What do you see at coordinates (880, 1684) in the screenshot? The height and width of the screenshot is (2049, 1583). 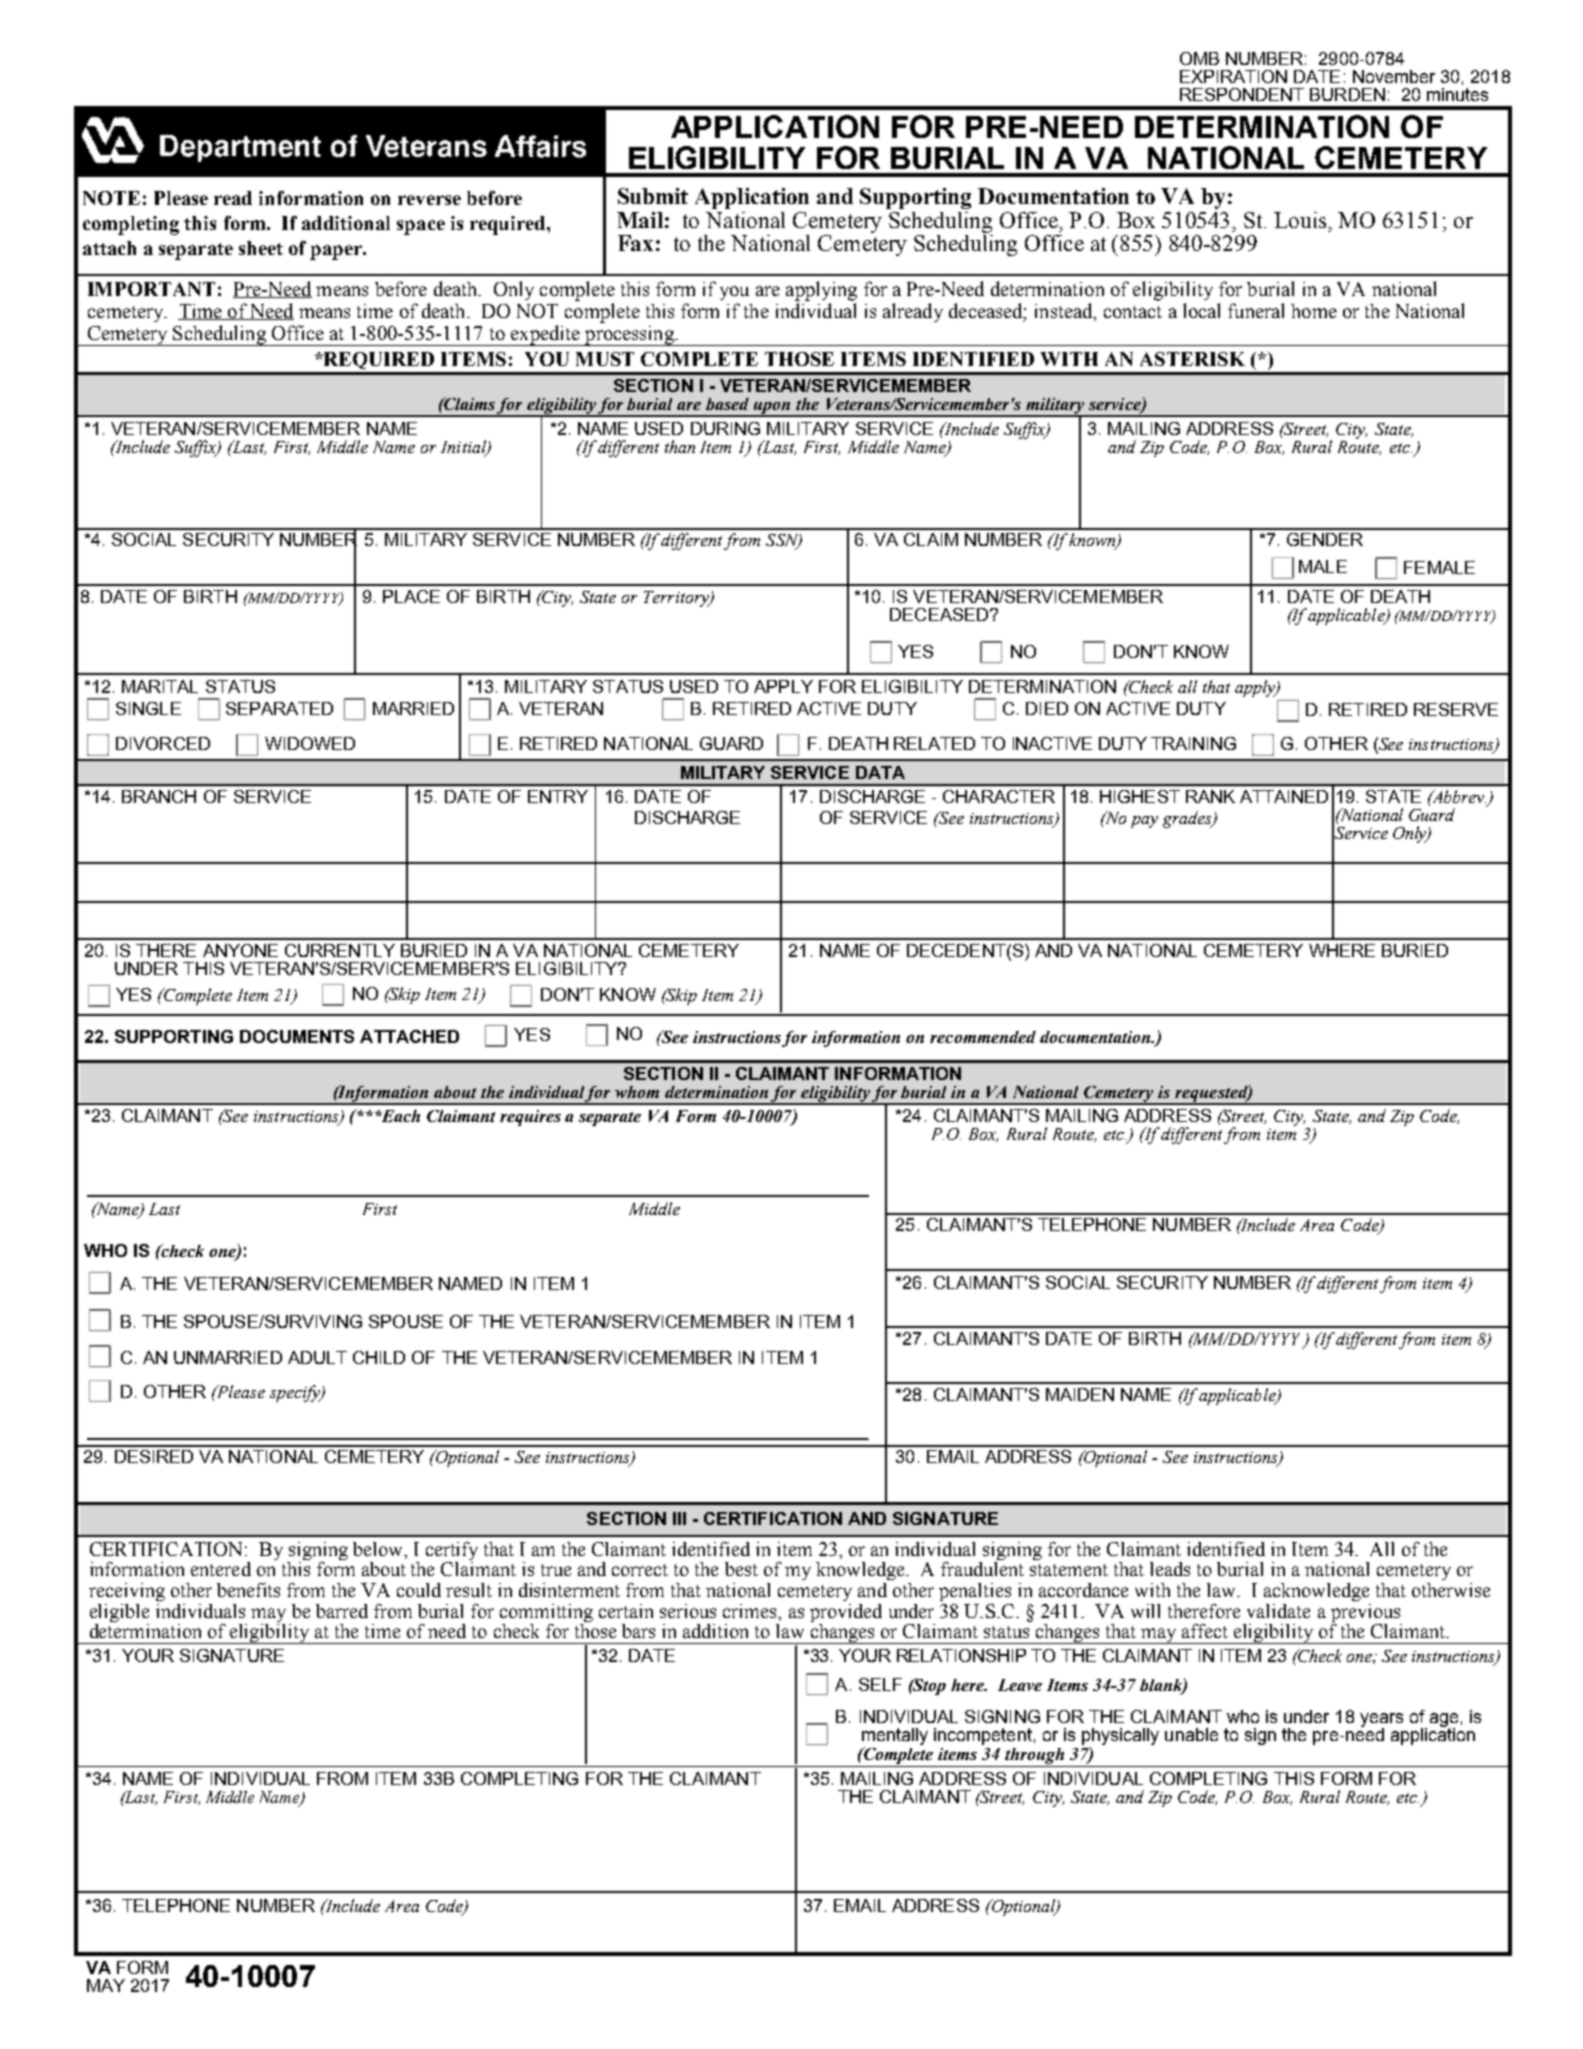 I see `SELF` at bounding box center [880, 1684].
